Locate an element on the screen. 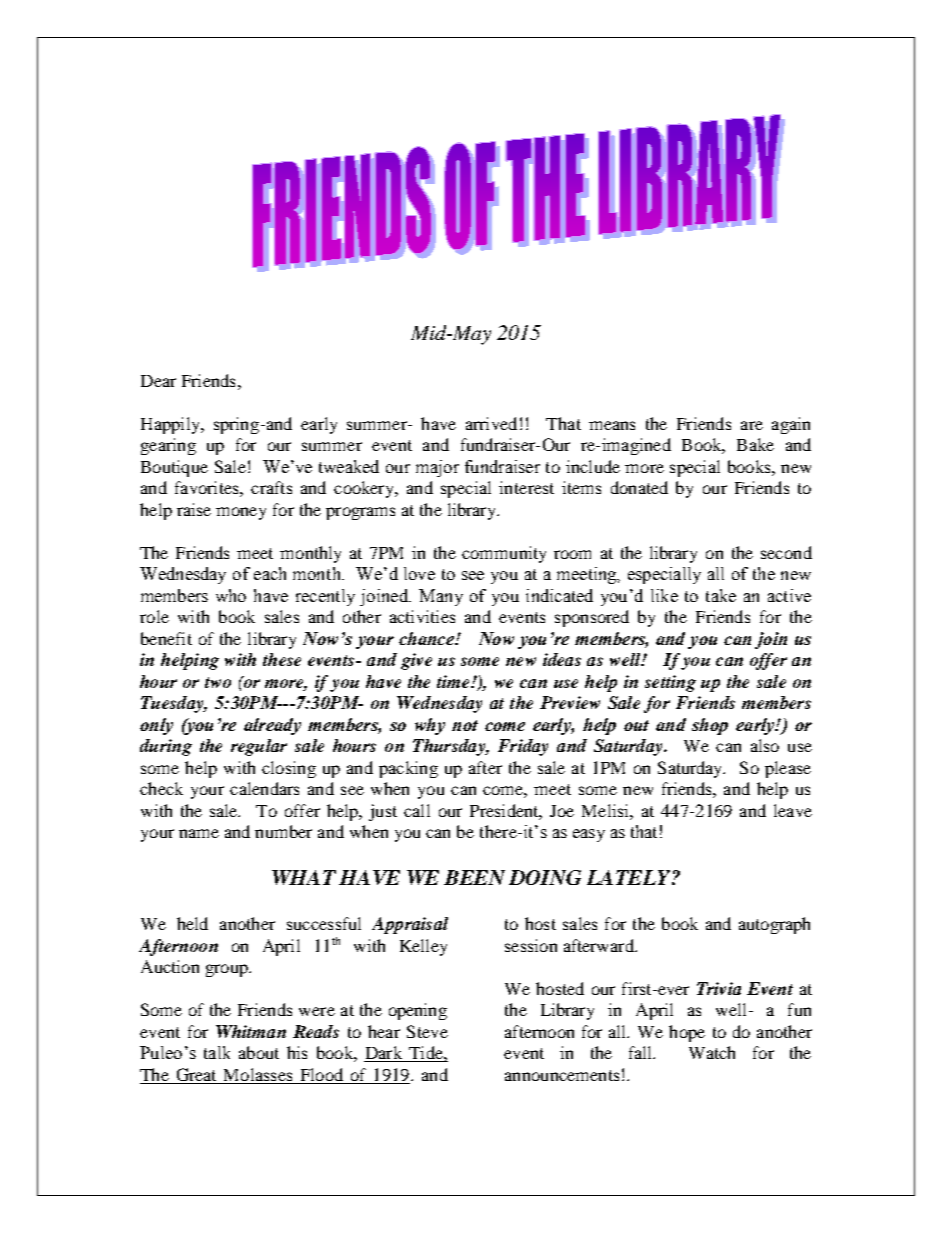 This screenshot has height=1233, width=952. arrived is located at coordinates (491, 423).
